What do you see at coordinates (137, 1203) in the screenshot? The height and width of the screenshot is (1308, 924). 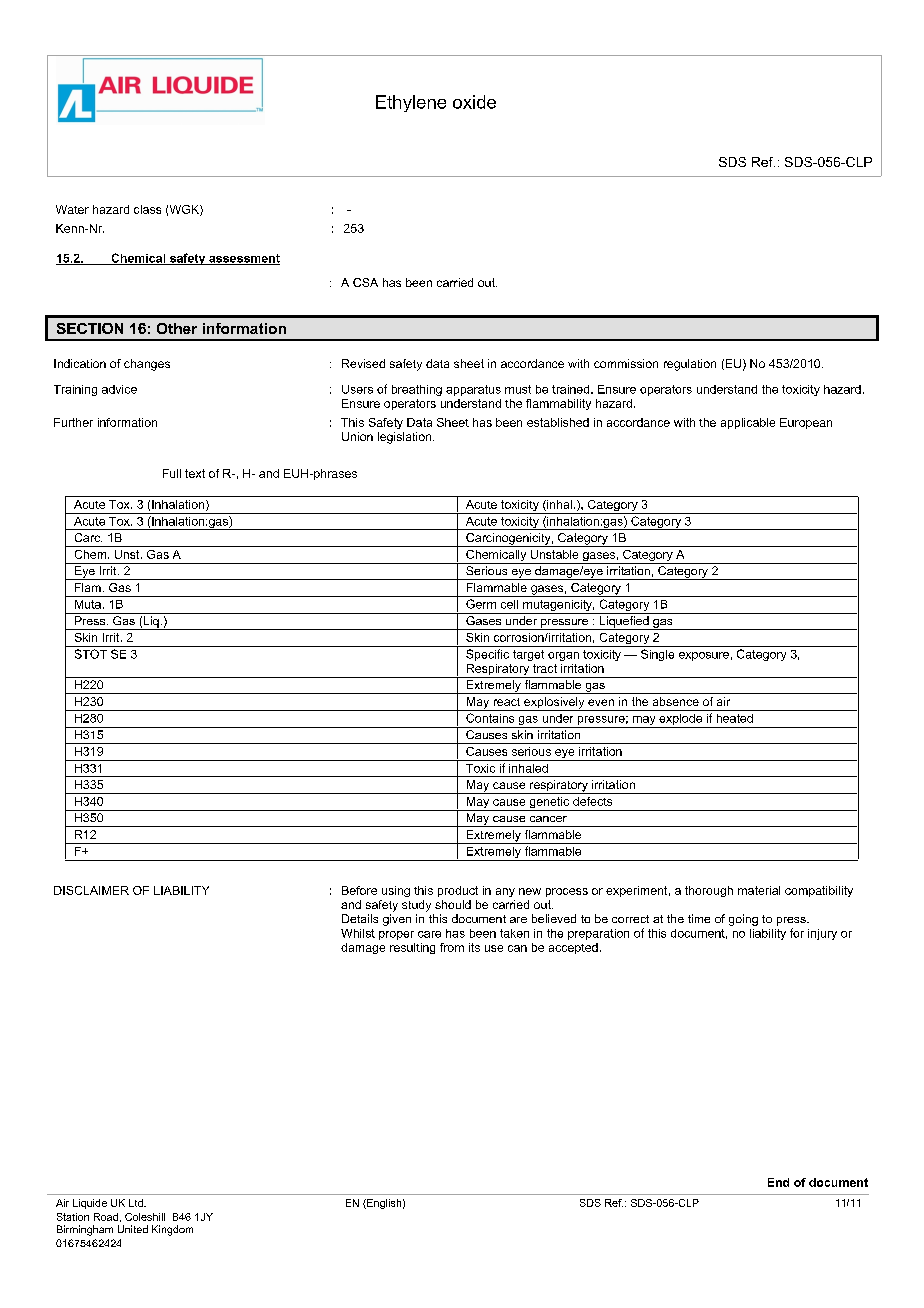 I see `Ltd` at bounding box center [137, 1203].
